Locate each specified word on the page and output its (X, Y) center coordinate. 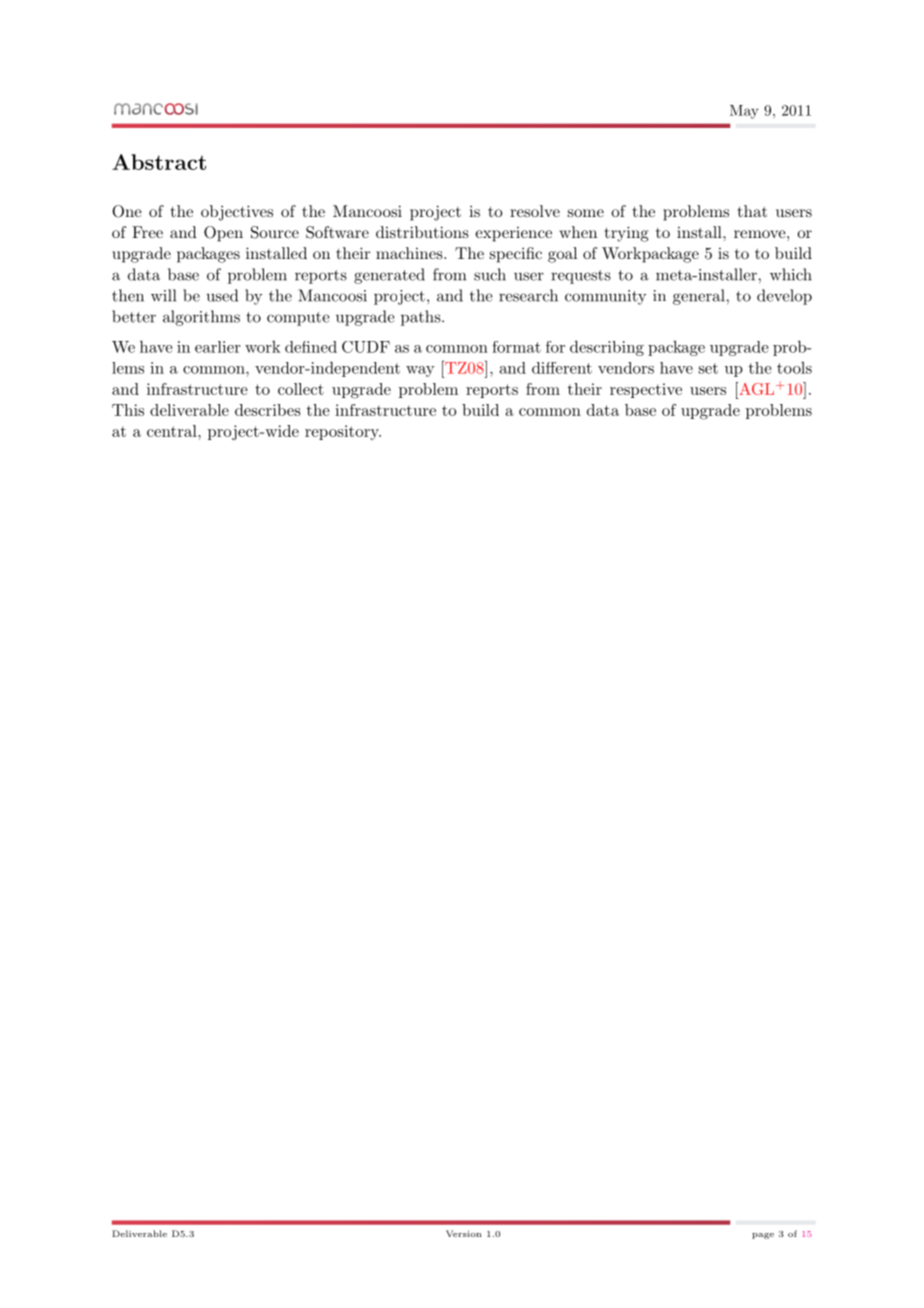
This (128, 410)
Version (464, 1233)
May (744, 112)
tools (794, 368)
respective (646, 390)
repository (343, 432)
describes (268, 410)
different (562, 368)
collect (301, 389)
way (420, 371)
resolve (535, 211)
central (173, 431)
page (763, 1236)
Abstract (159, 162)
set (708, 368)
